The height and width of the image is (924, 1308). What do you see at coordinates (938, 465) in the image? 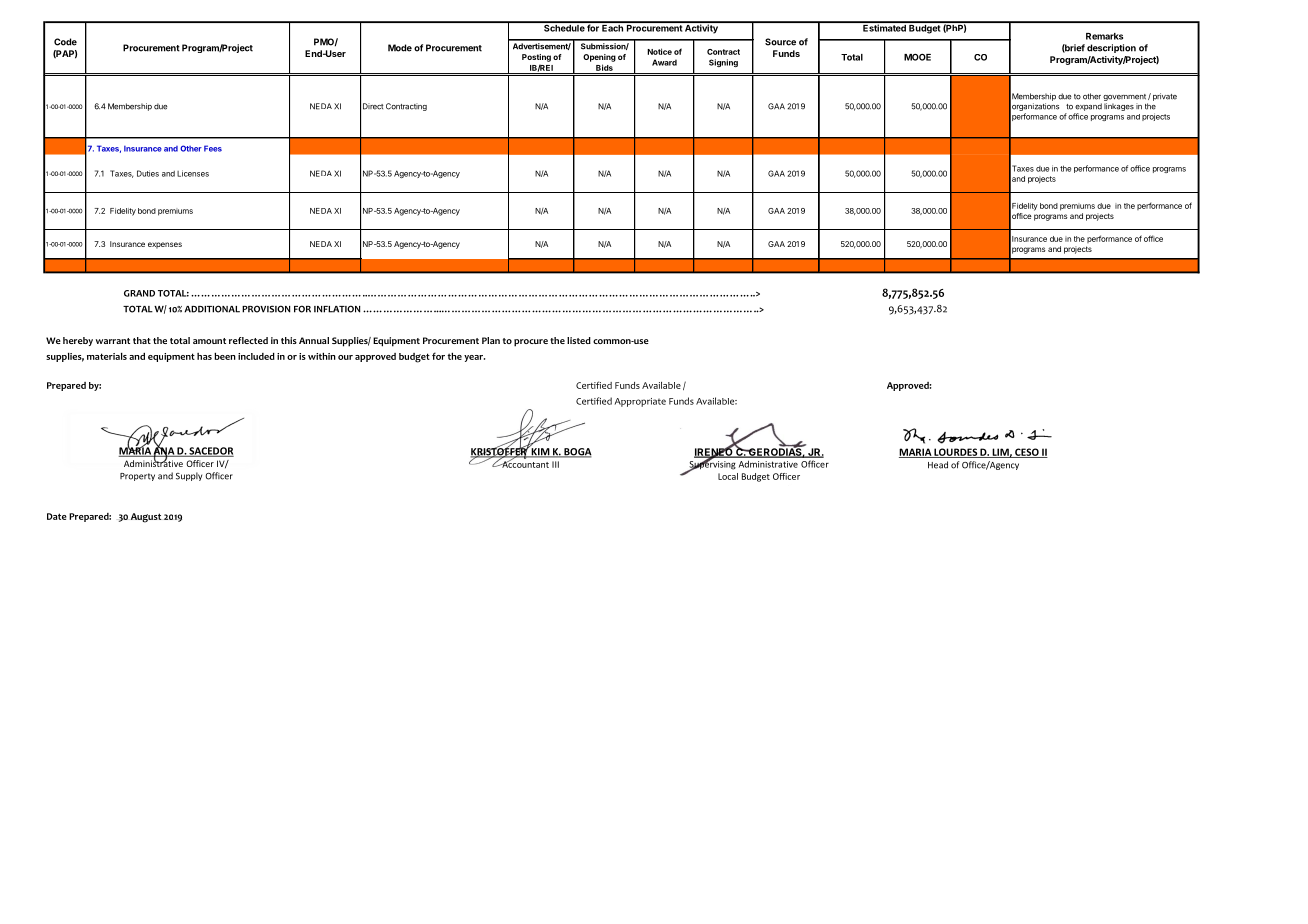
I see `Head` at bounding box center [938, 465].
